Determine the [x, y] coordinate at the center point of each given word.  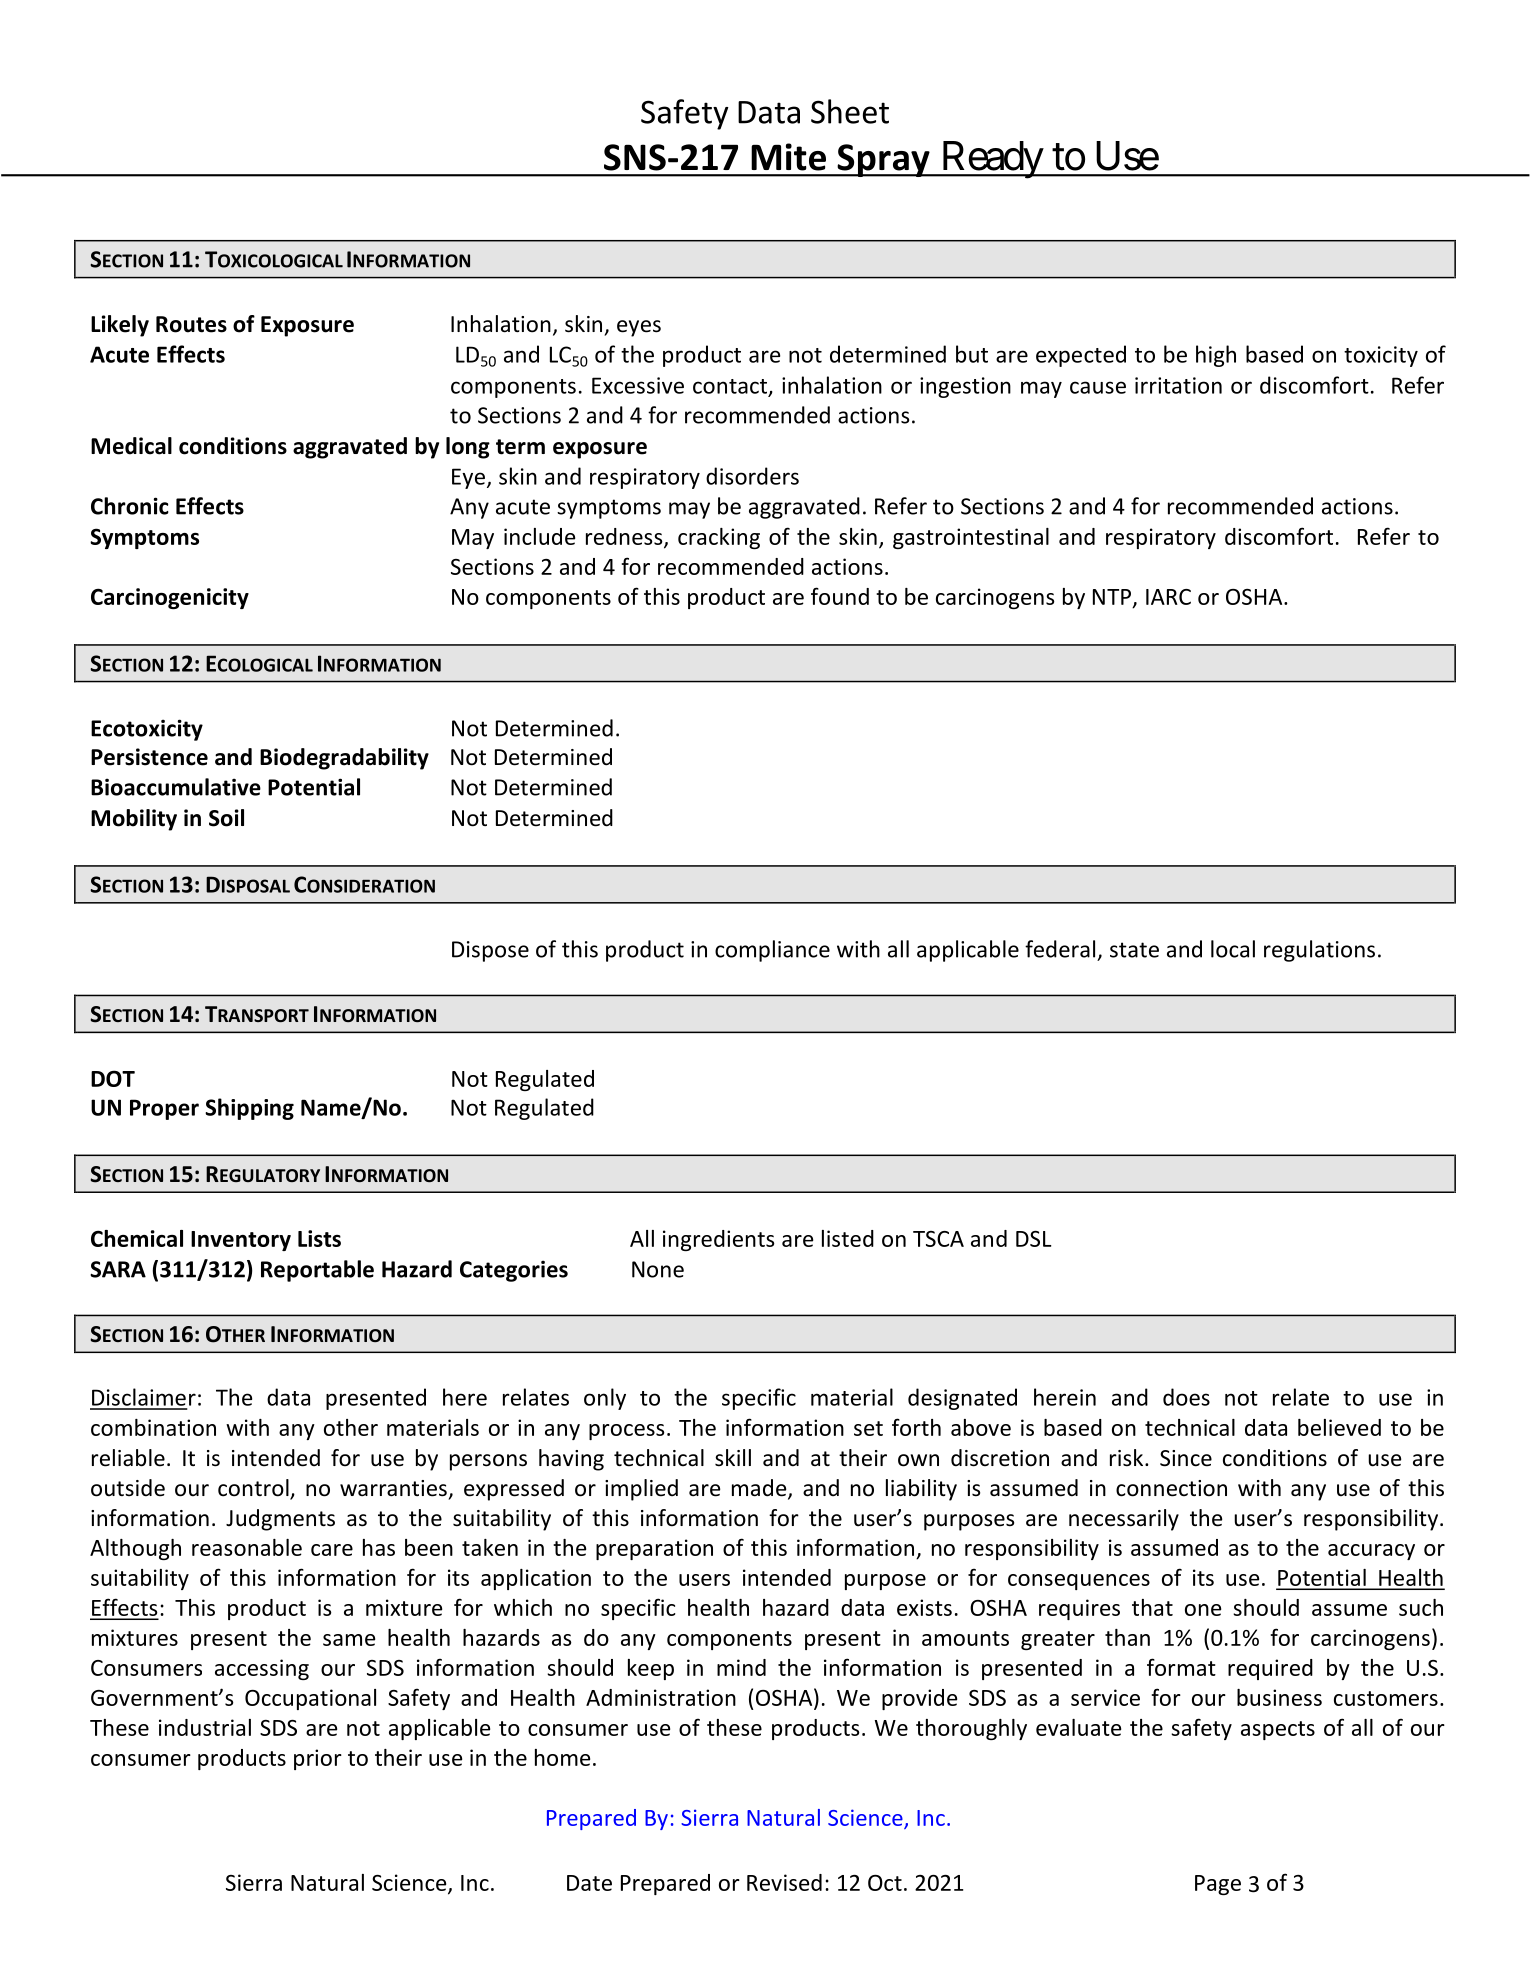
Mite [788, 157]
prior [318, 1759]
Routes [191, 324]
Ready [991, 160]
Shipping [249, 1109]
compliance [772, 951]
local [1233, 949]
